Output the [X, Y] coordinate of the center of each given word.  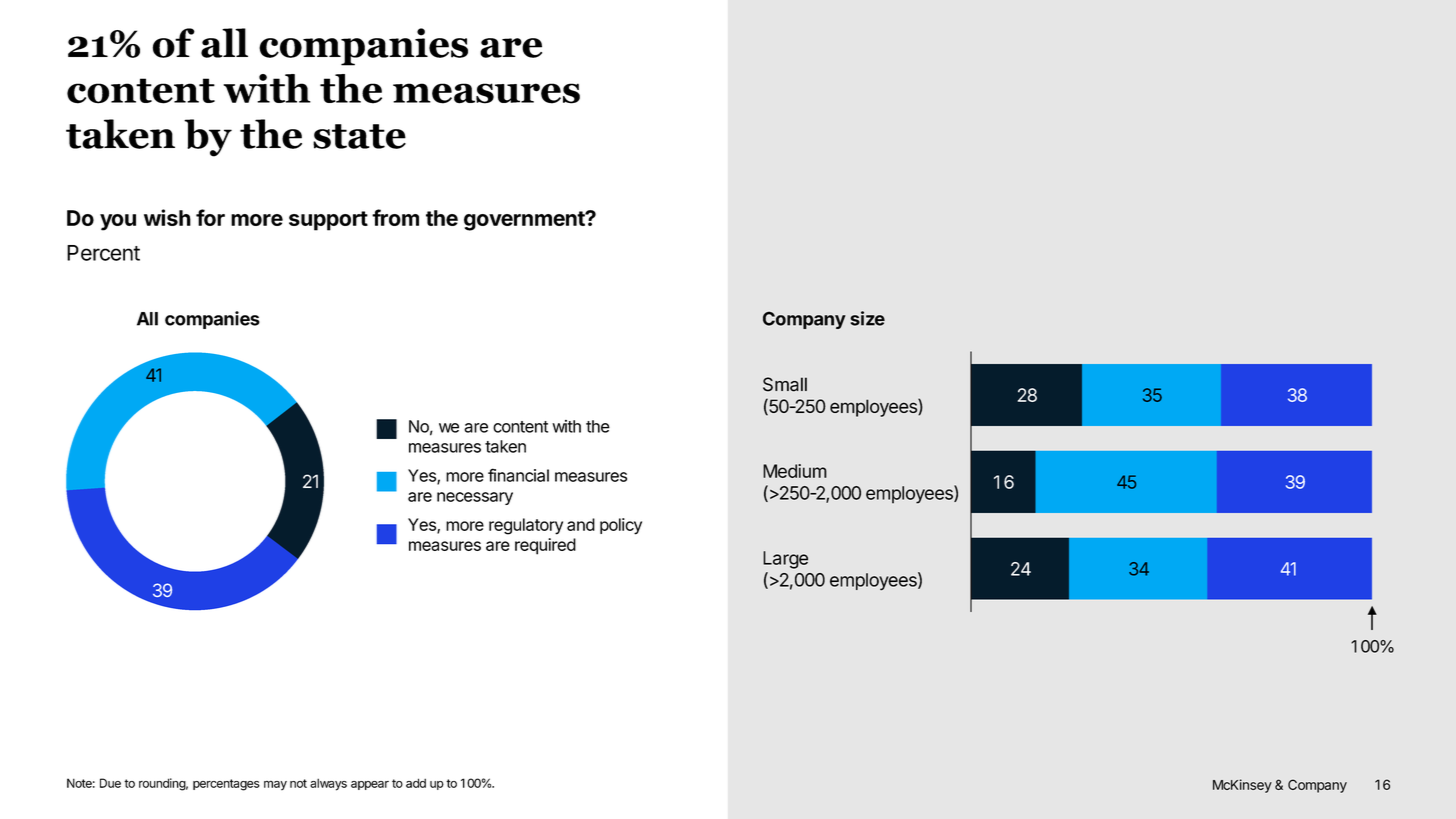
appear [370, 785]
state [359, 136]
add [416, 783]
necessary [475, 498]
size [867, 318]
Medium [795, 471]
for [210, 217]
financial [518, 475]
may [275, 785]
